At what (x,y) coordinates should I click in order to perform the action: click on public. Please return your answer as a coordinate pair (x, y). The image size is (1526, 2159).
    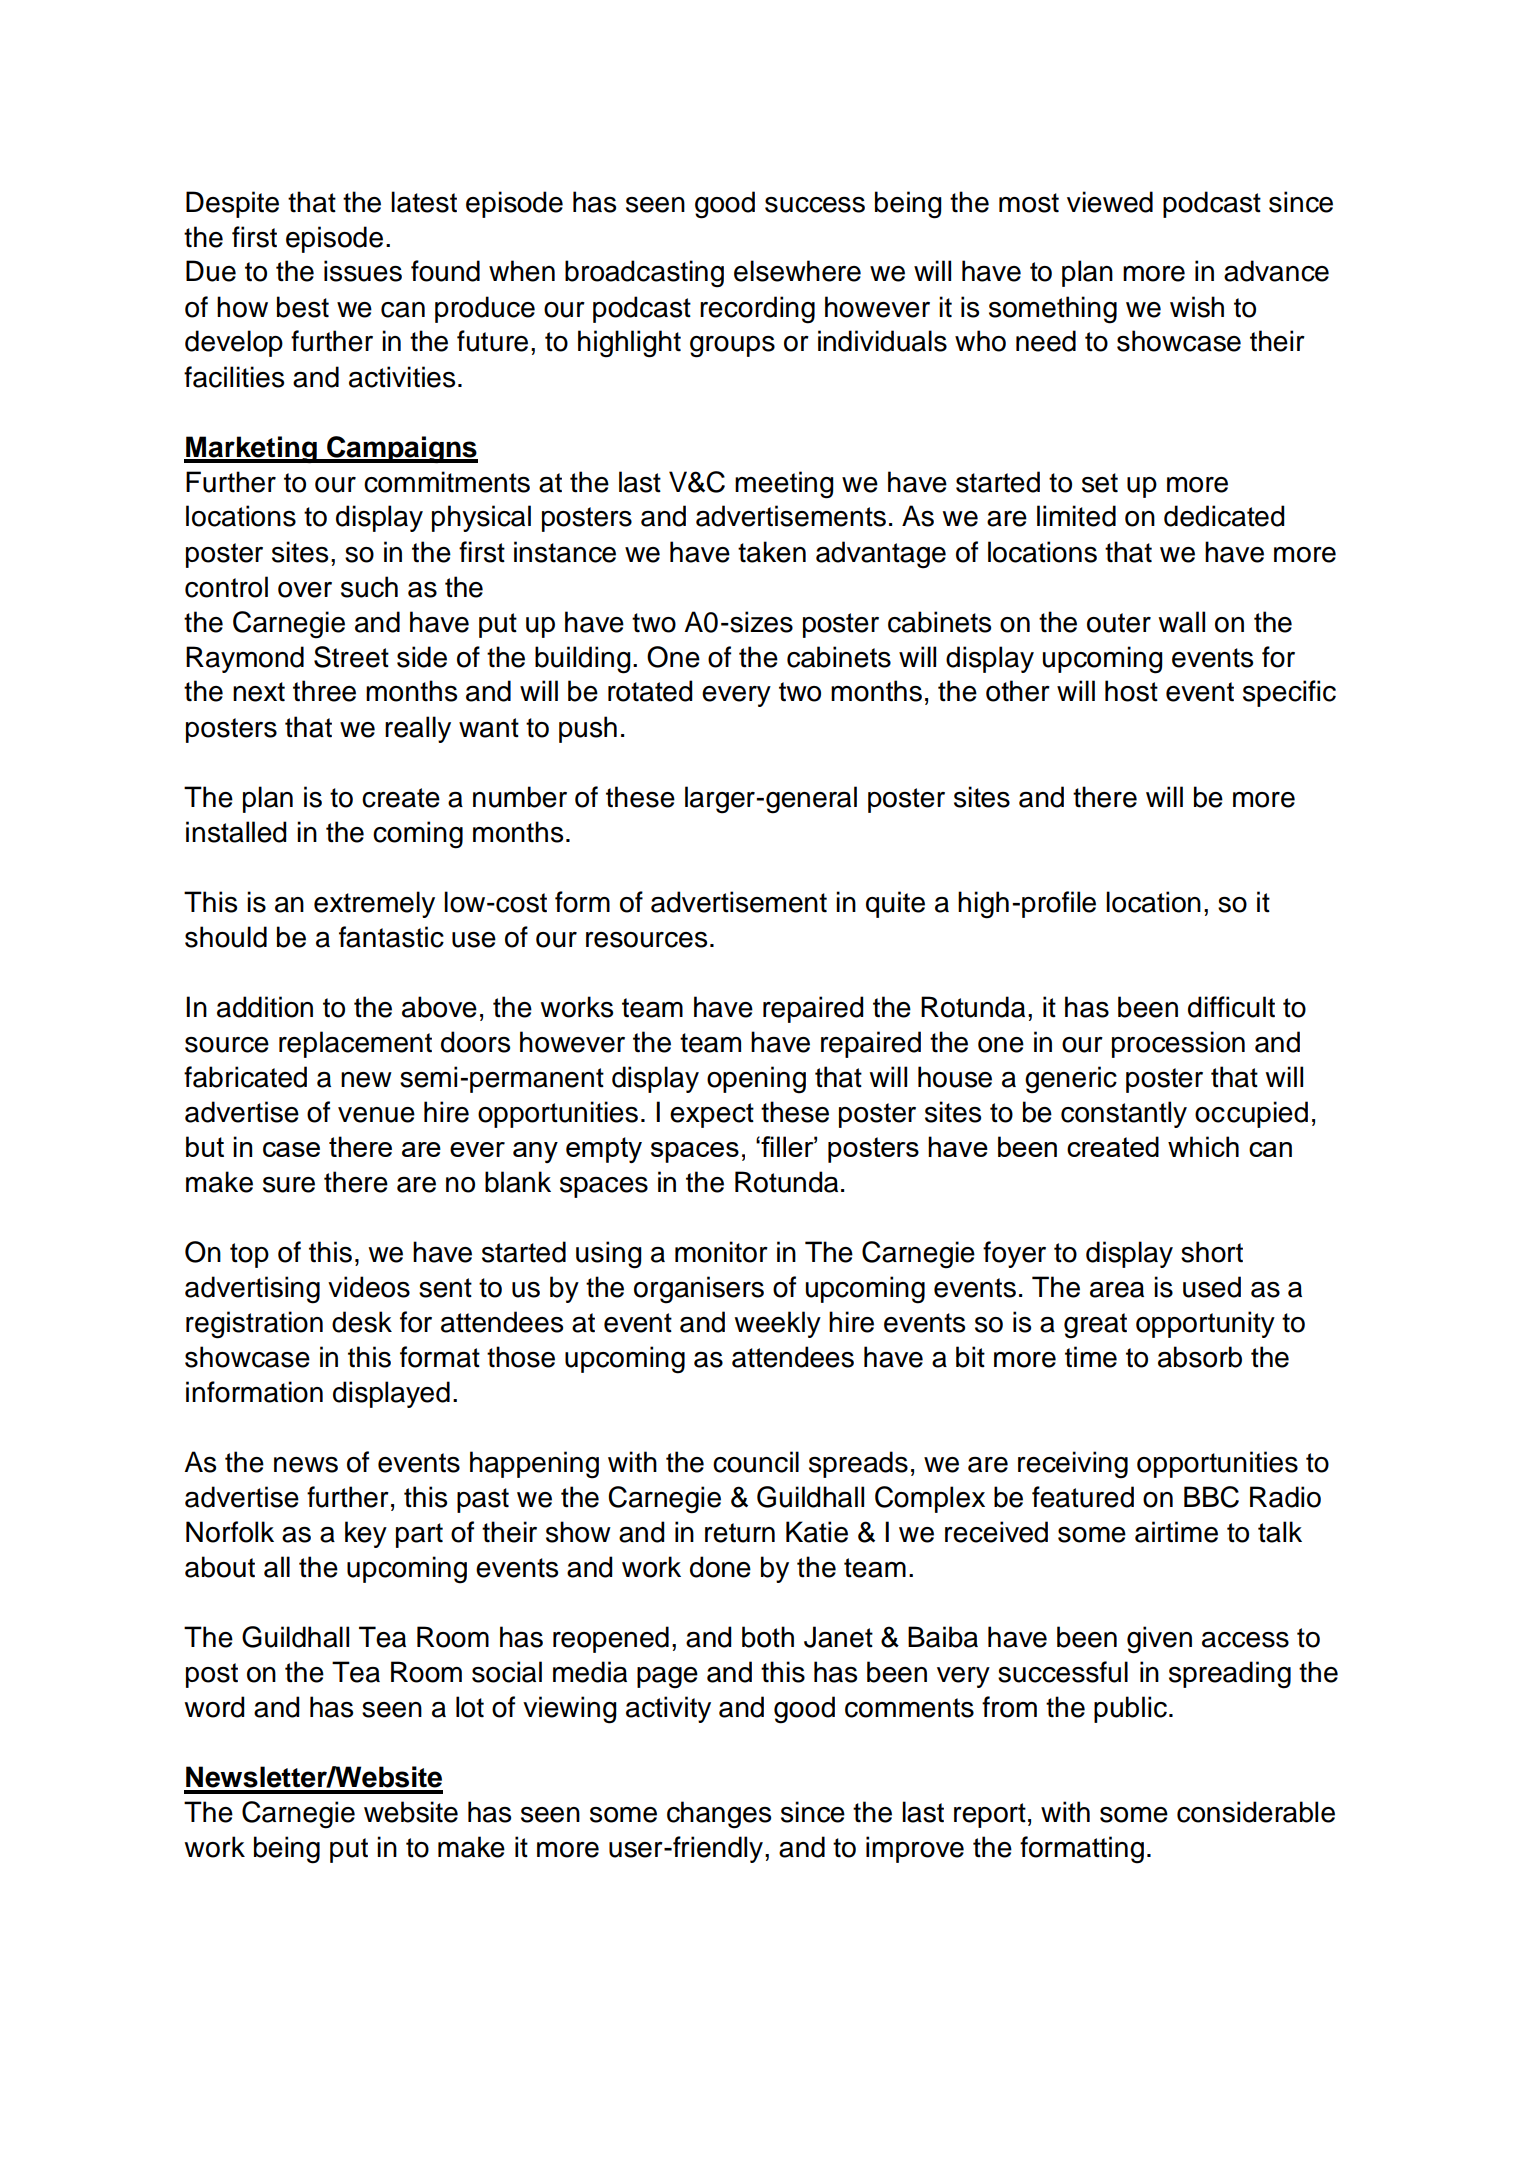
    Looking at the image, I should click on (1130, 1709).
